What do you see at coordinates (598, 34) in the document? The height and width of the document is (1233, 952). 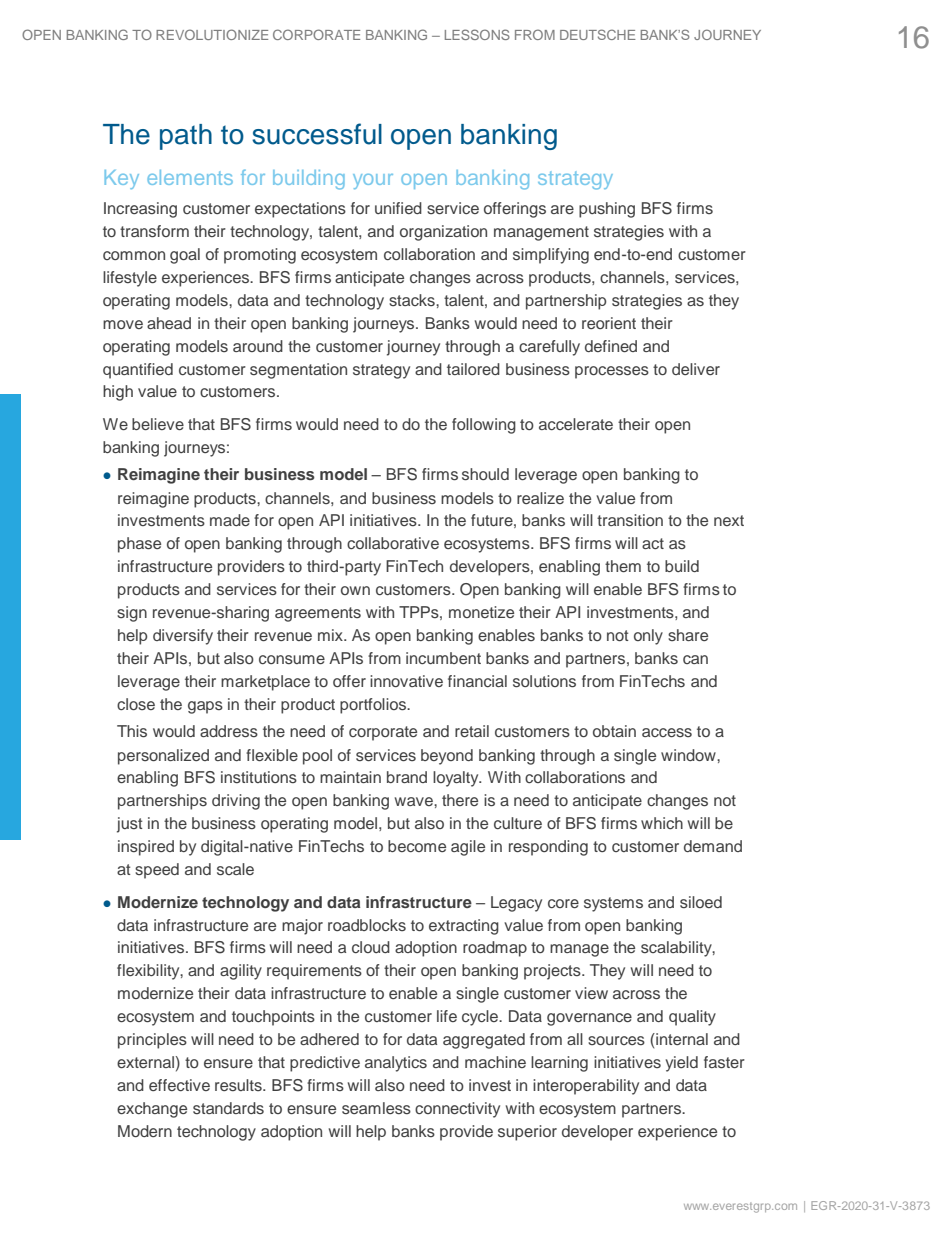 I see `DEUTSCHE` at bounding box center [598, 34].
